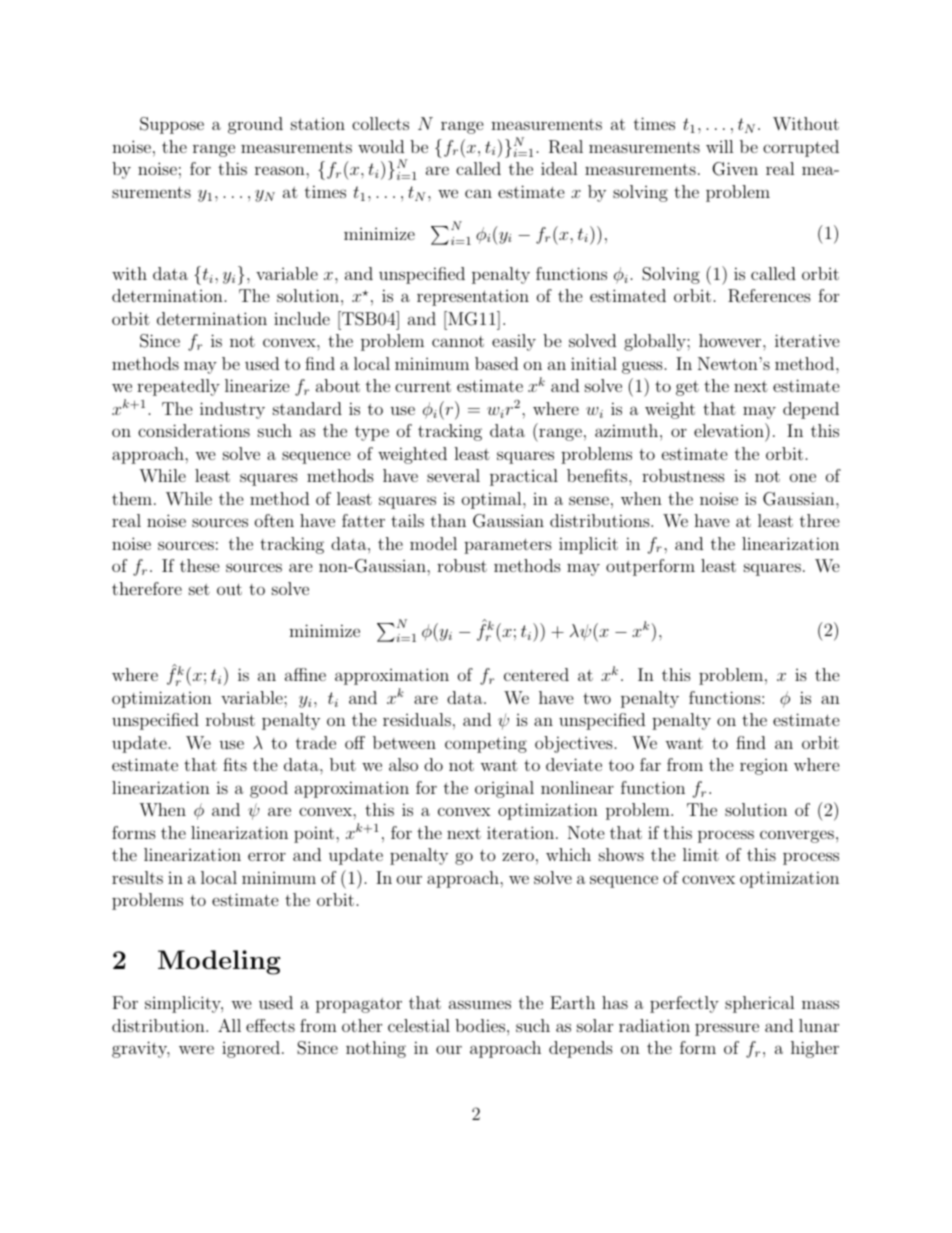  What do you see at coordinates (496, 363) in the screenshot?
I see `based` at bounding box center [496, 363].
